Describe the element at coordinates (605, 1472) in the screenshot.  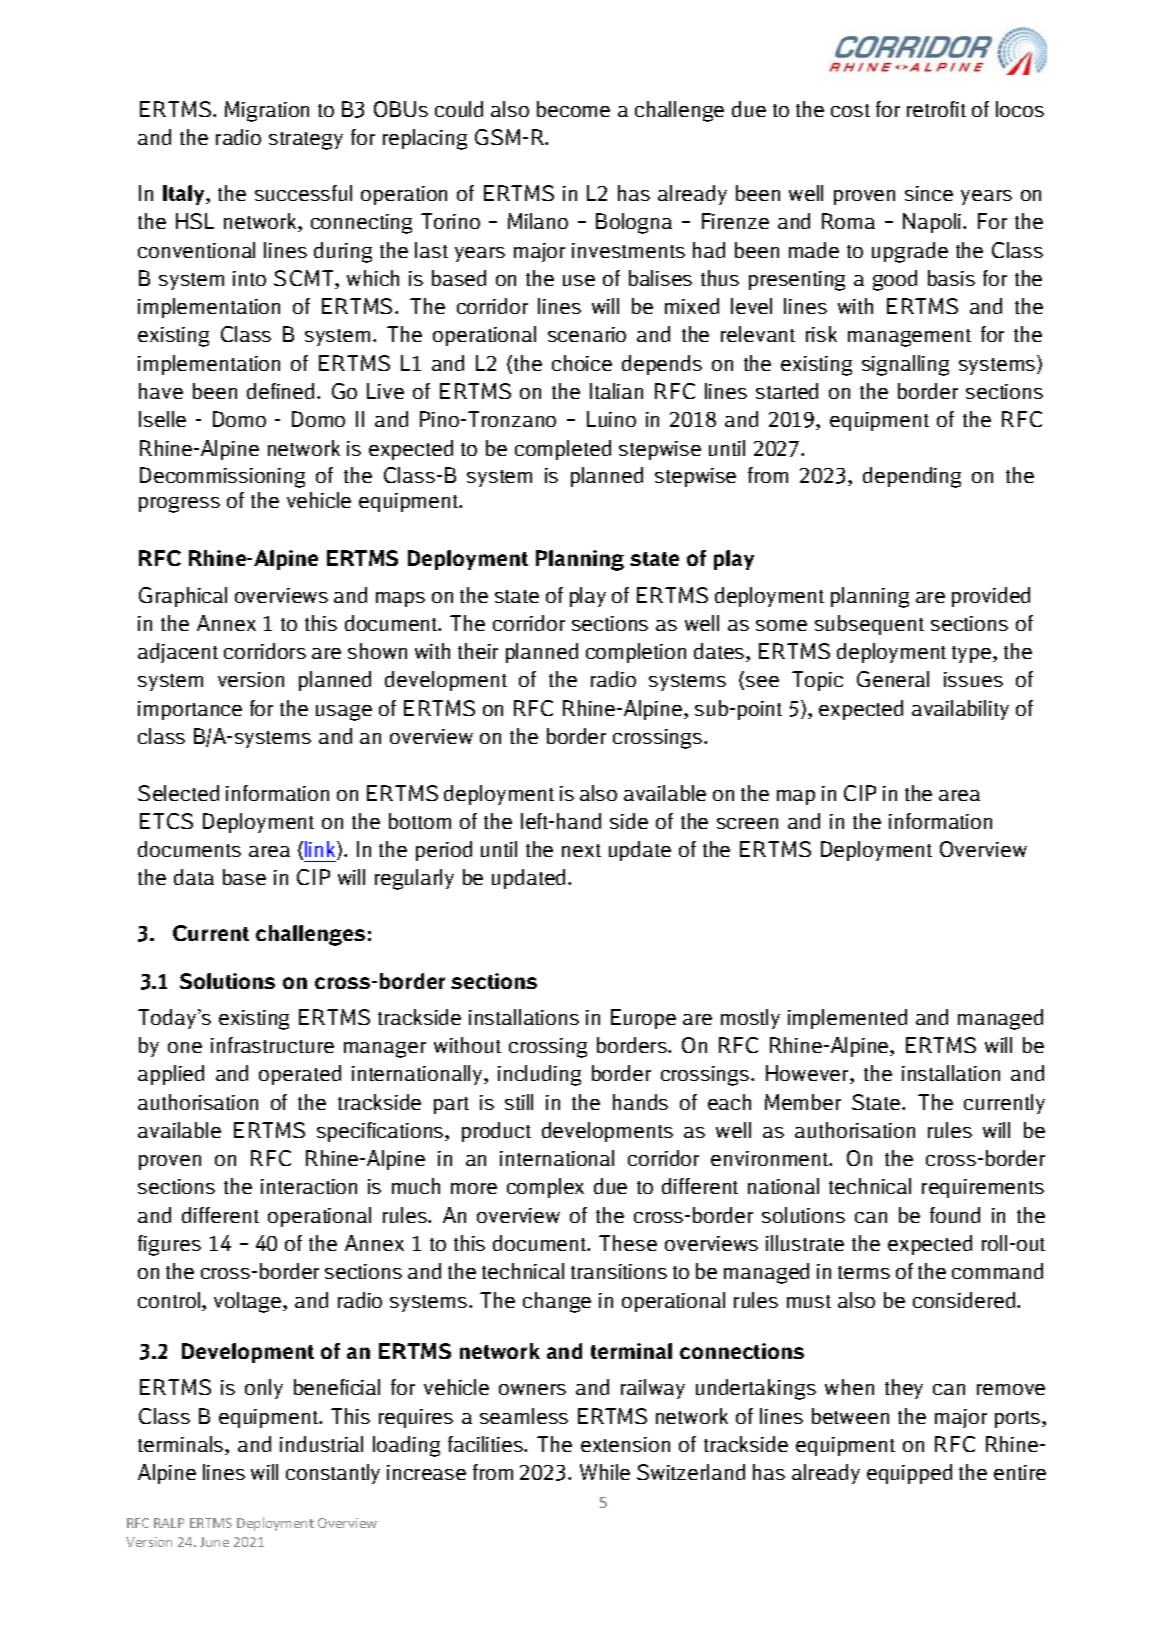
I see `While` at that location.
